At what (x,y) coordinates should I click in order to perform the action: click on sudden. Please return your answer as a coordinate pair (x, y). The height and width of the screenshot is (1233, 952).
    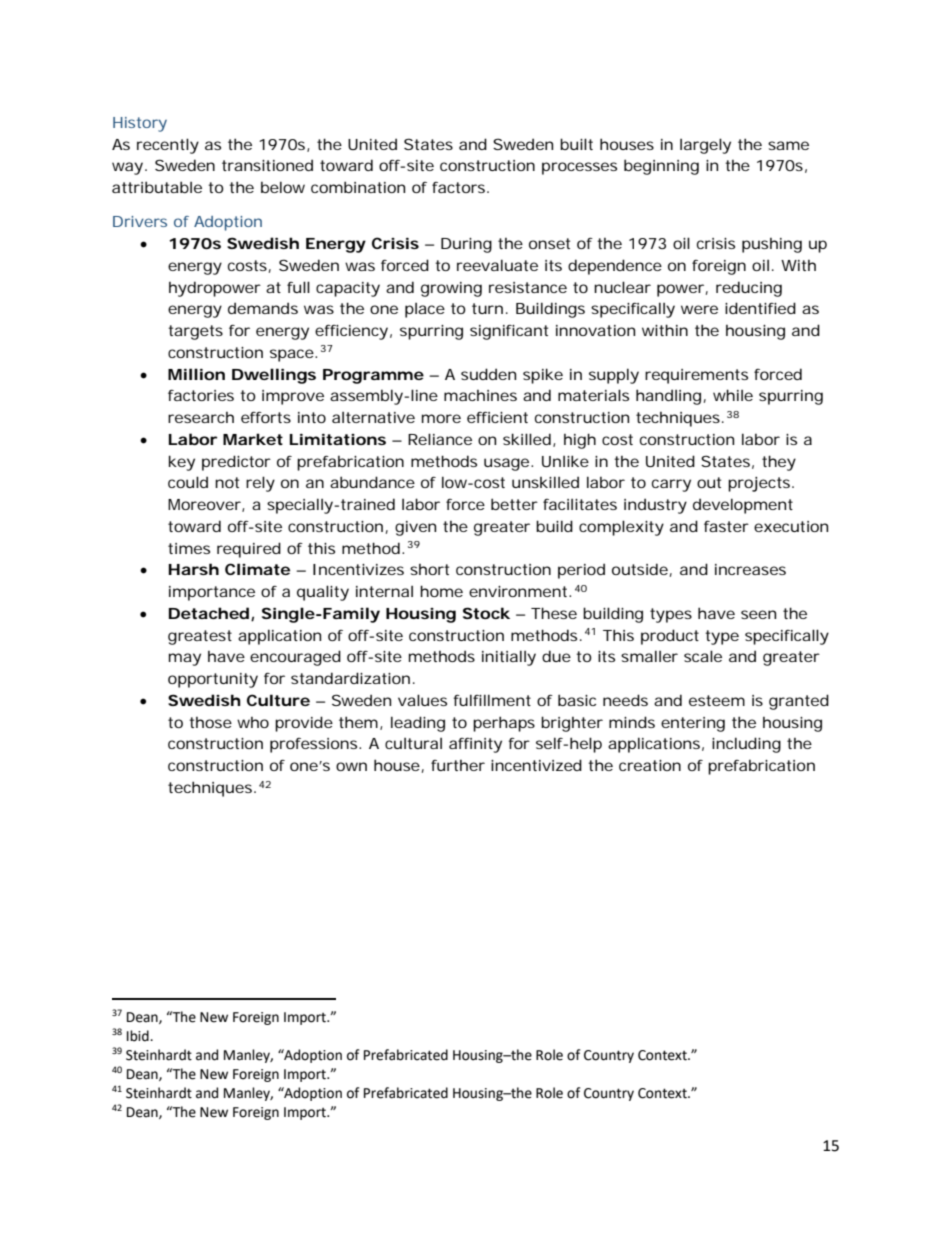
    Looking at the image, I should click on (488, 374).
